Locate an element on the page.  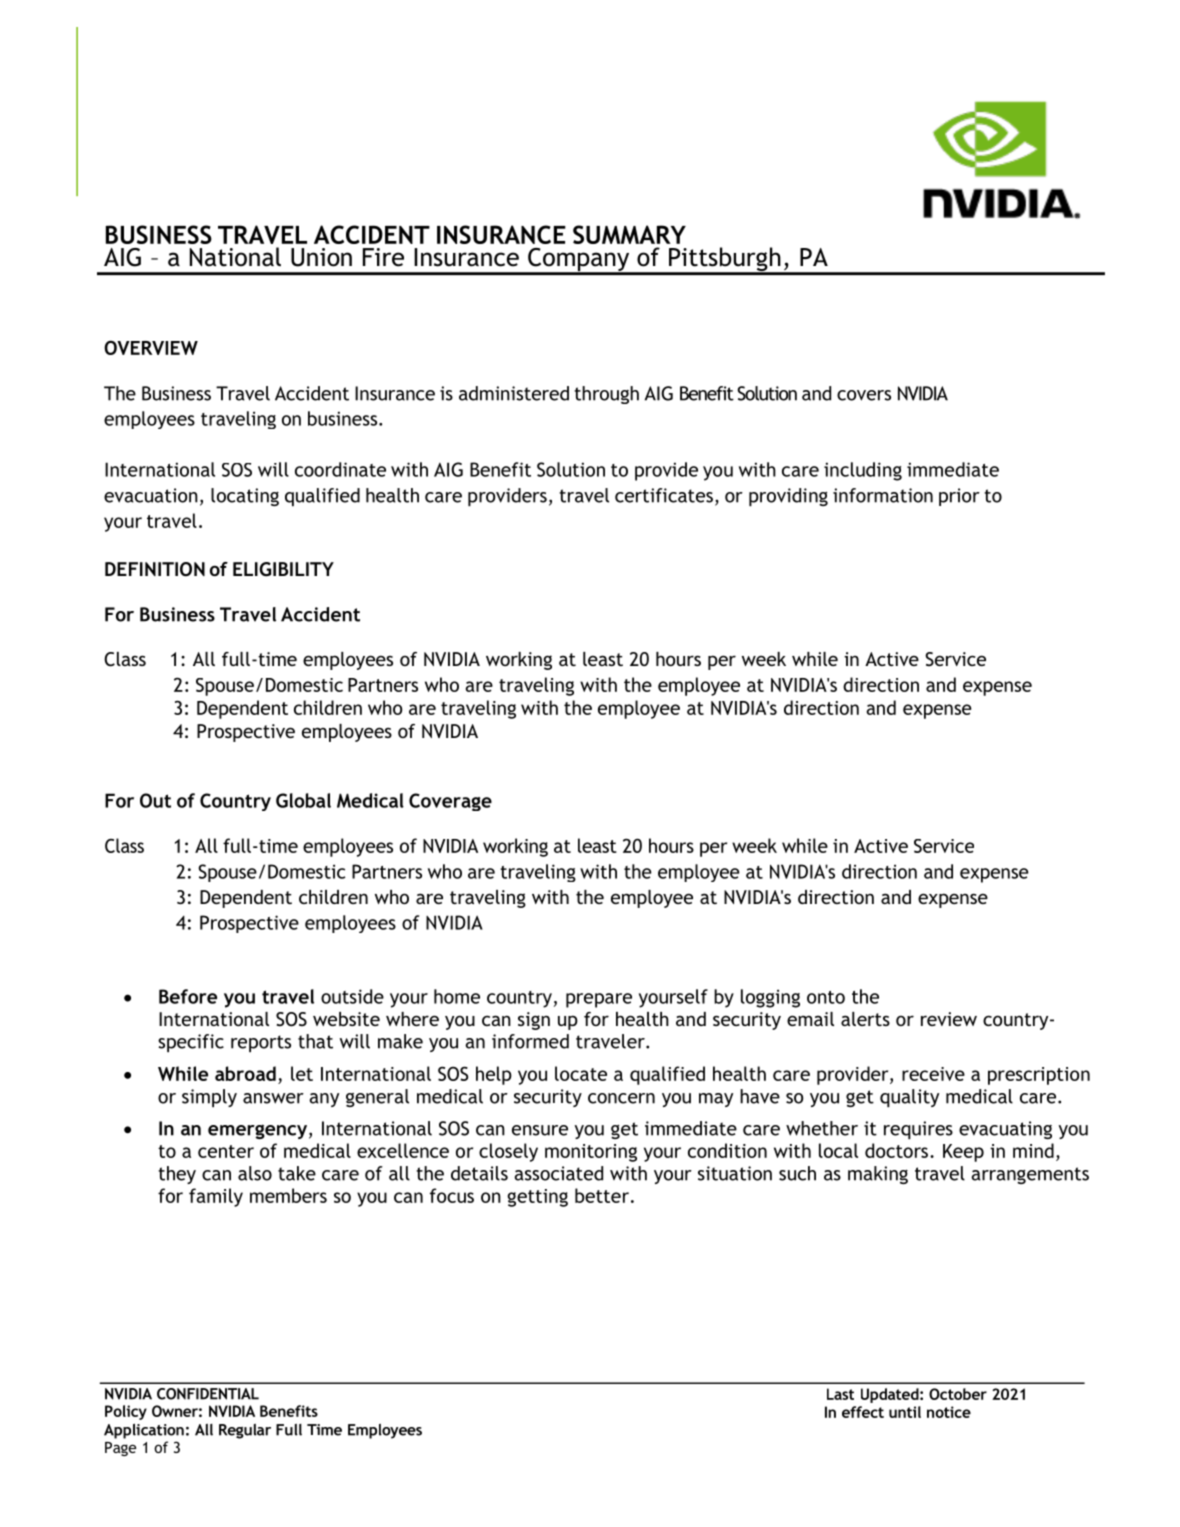
Regular is located at coordinates (245, 1431).
